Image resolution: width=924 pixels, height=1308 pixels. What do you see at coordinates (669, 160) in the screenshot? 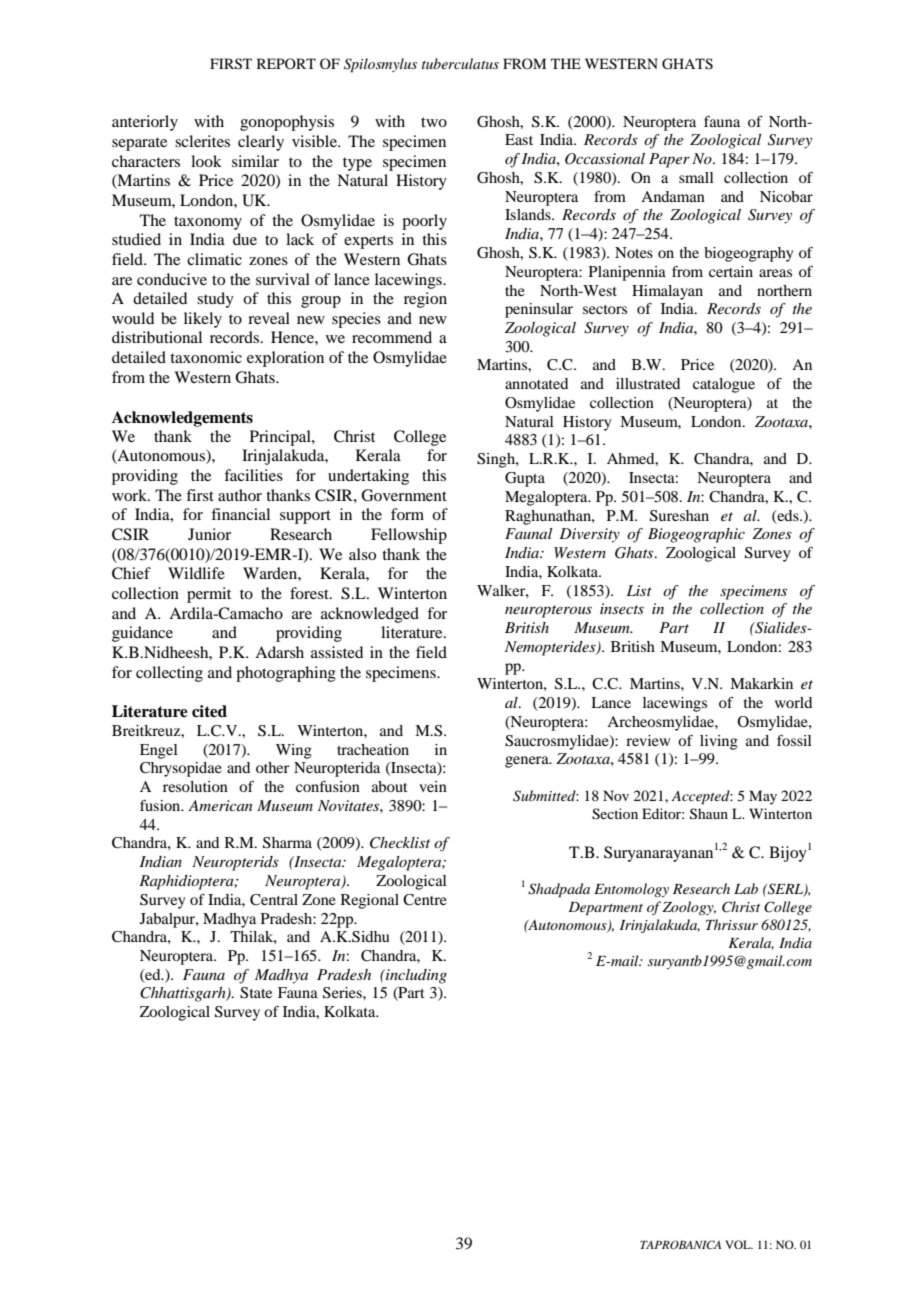
I see `Paper` at bounding box center [669, 160].
